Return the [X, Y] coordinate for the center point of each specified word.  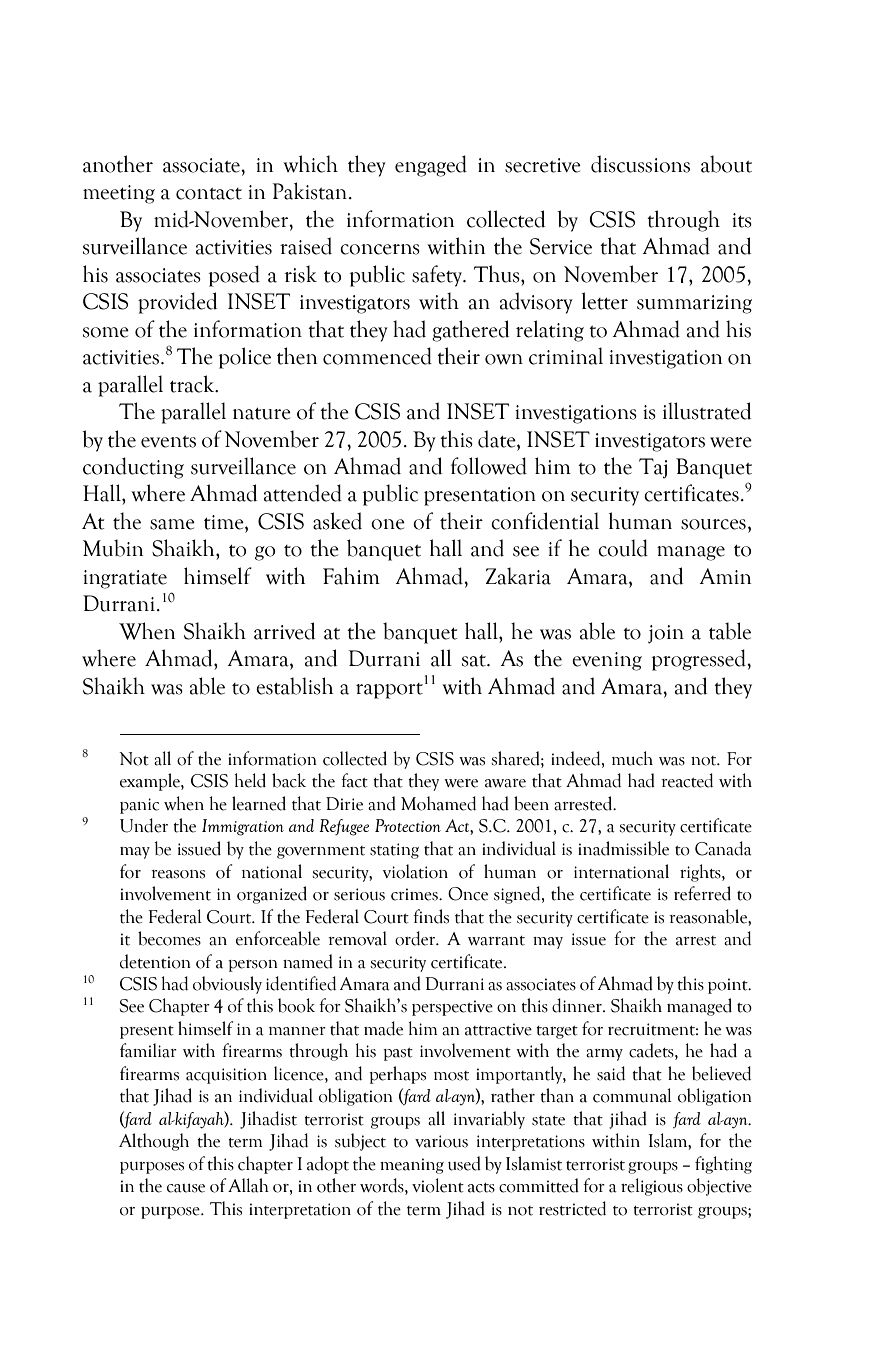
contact [209, 194]
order [416, 938]
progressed [700, 660]
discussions [640, 164]
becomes [169, 938]
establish [294, 686]
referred [702, 893]
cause [186, 1188]
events [168, 442]
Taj [653, 468]
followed [489, 466]
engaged [431, 166]
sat [475, 661]
